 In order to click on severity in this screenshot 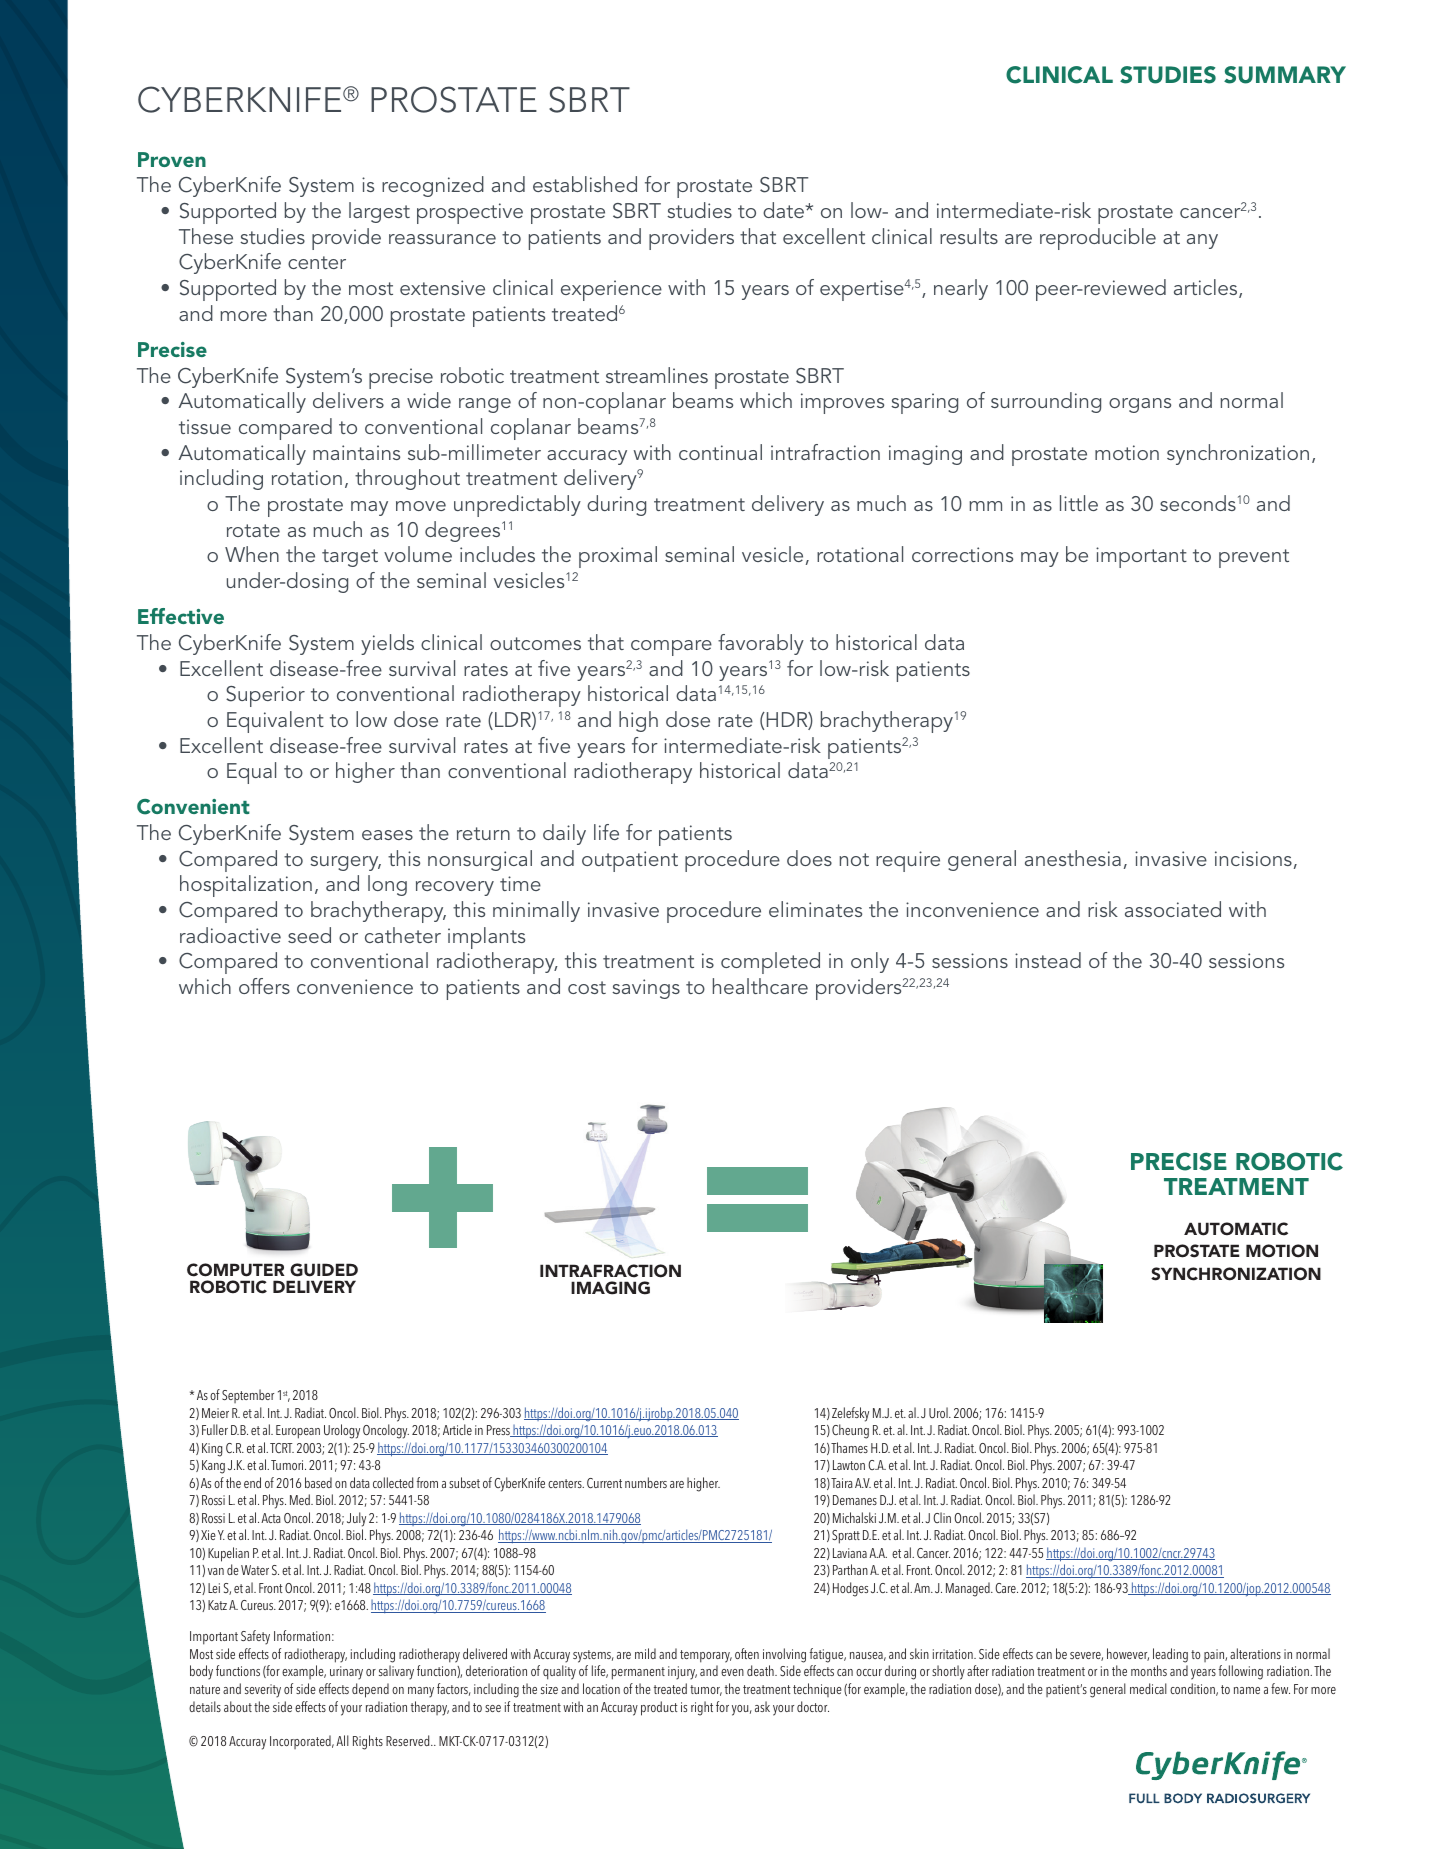, I will do `click(263, 1691)`.
